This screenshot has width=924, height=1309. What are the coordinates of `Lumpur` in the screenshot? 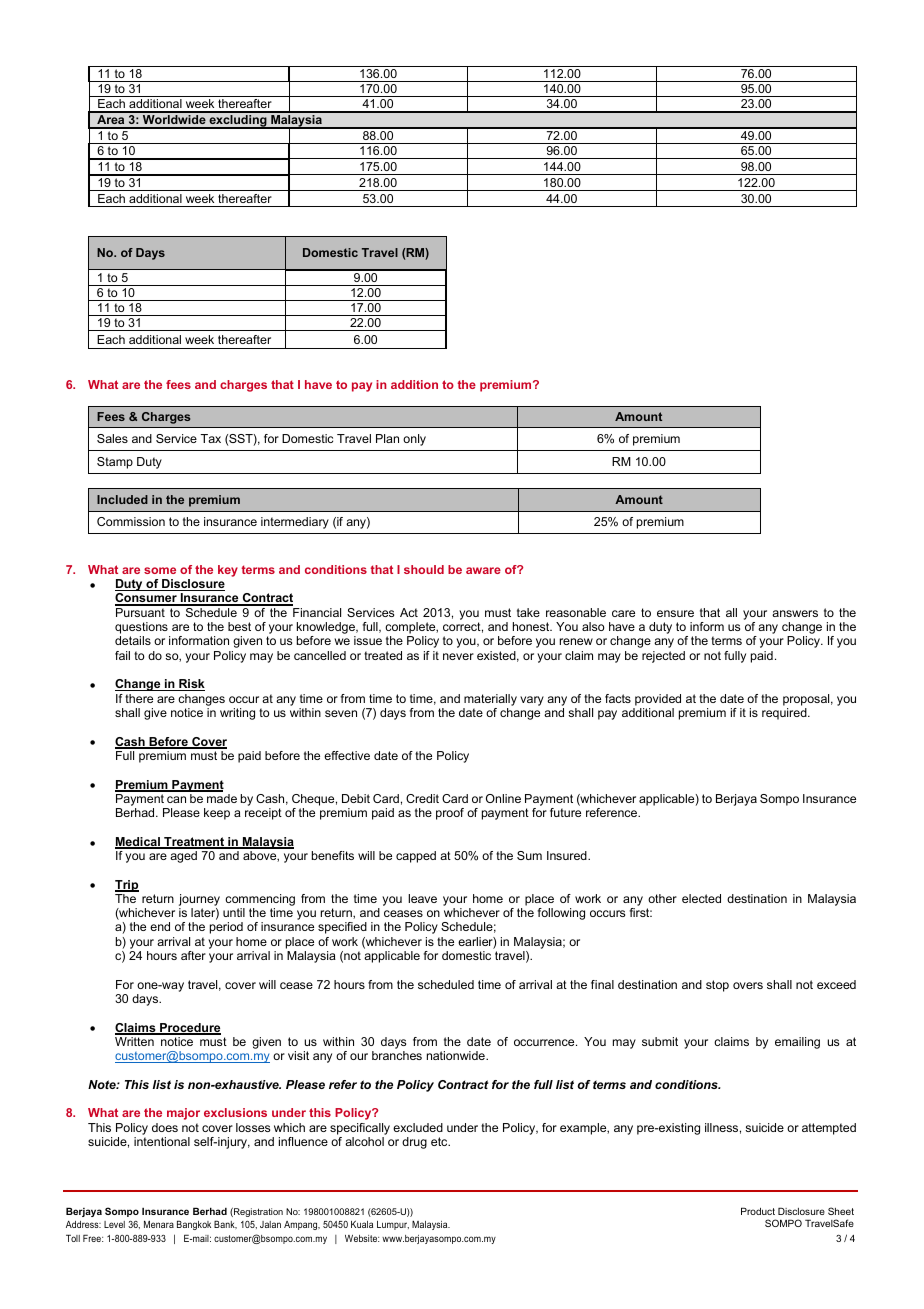 It's located at (393, 1225).
